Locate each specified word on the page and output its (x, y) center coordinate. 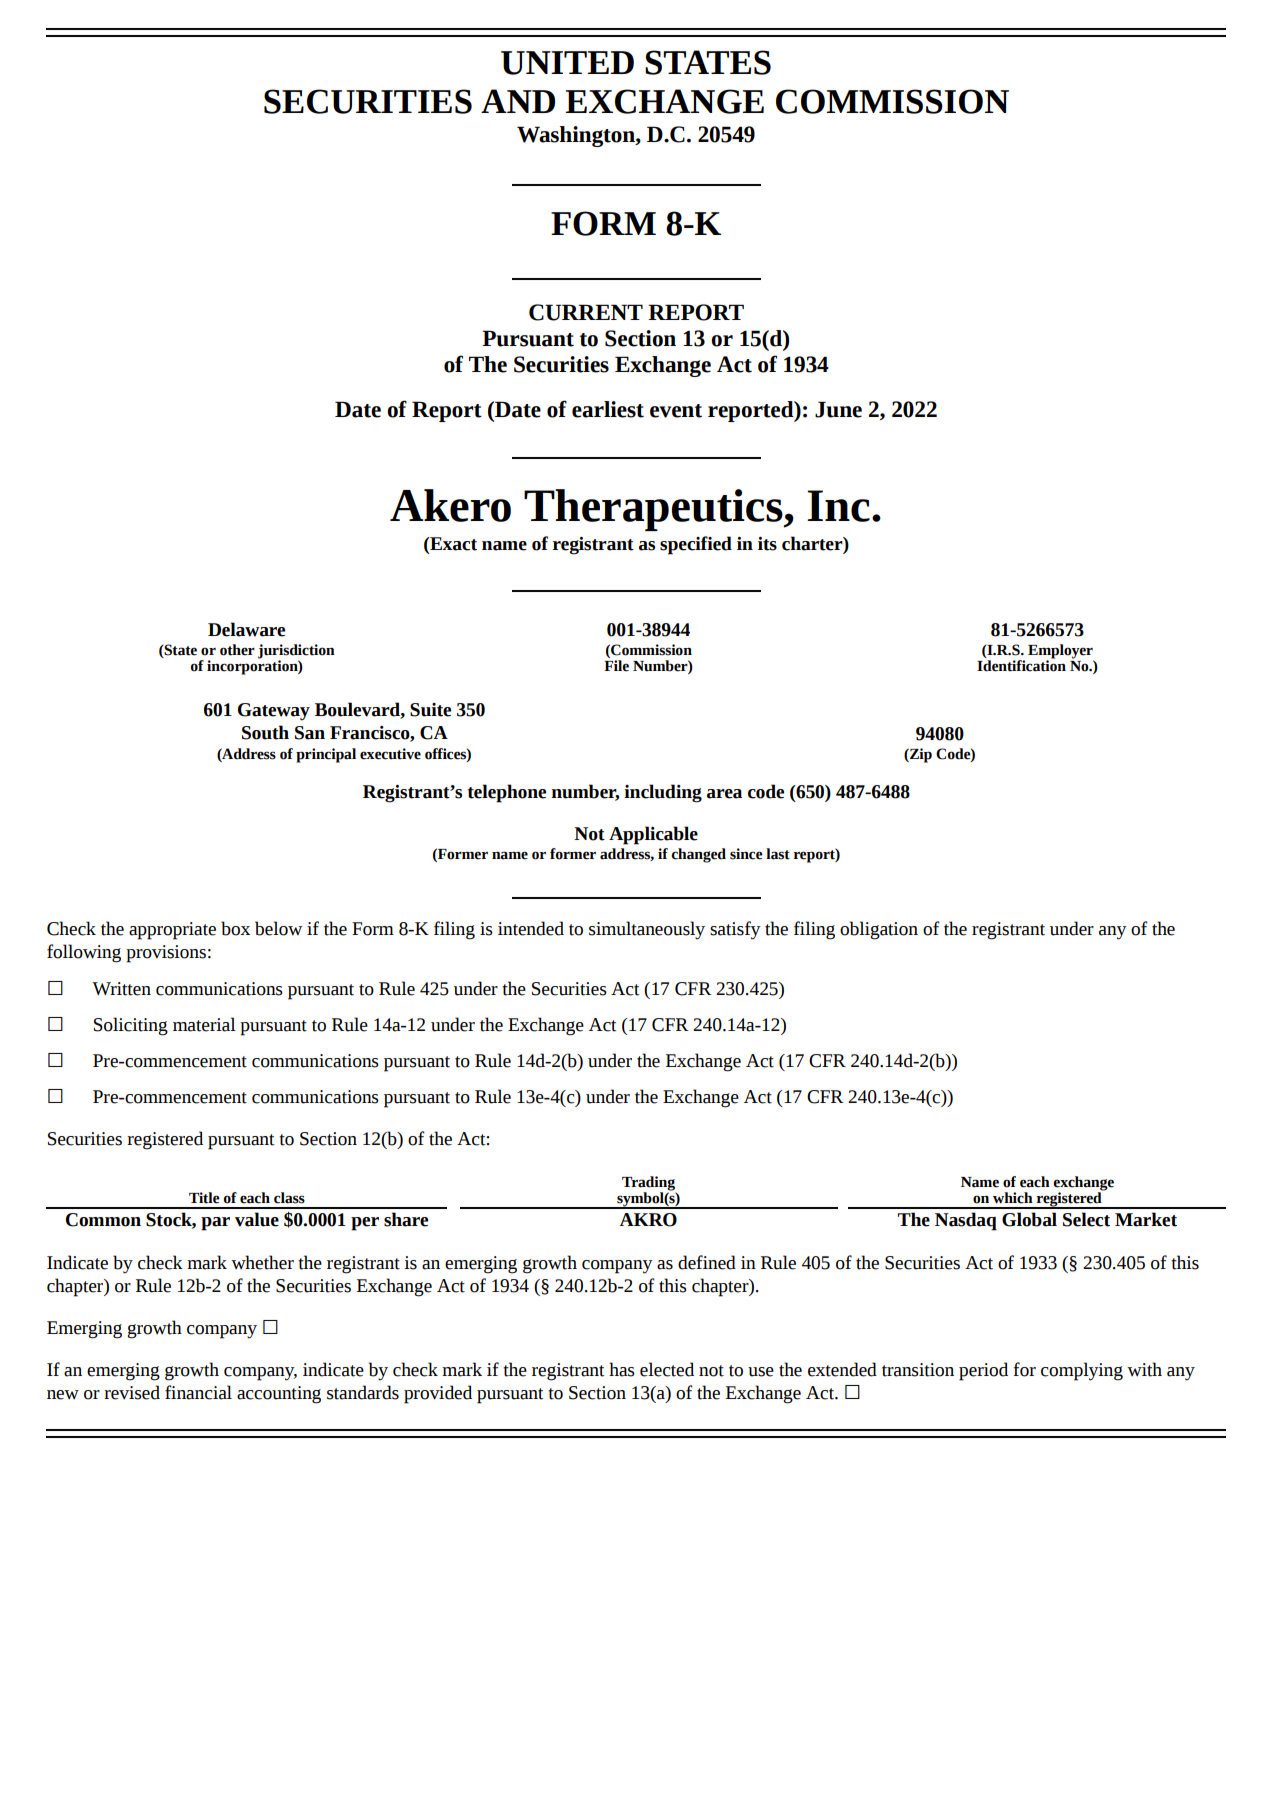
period (983, 1371)
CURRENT (586, 312)
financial (198, 1392)
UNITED (567, 63)
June (838, 409)
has (622, 1369)
